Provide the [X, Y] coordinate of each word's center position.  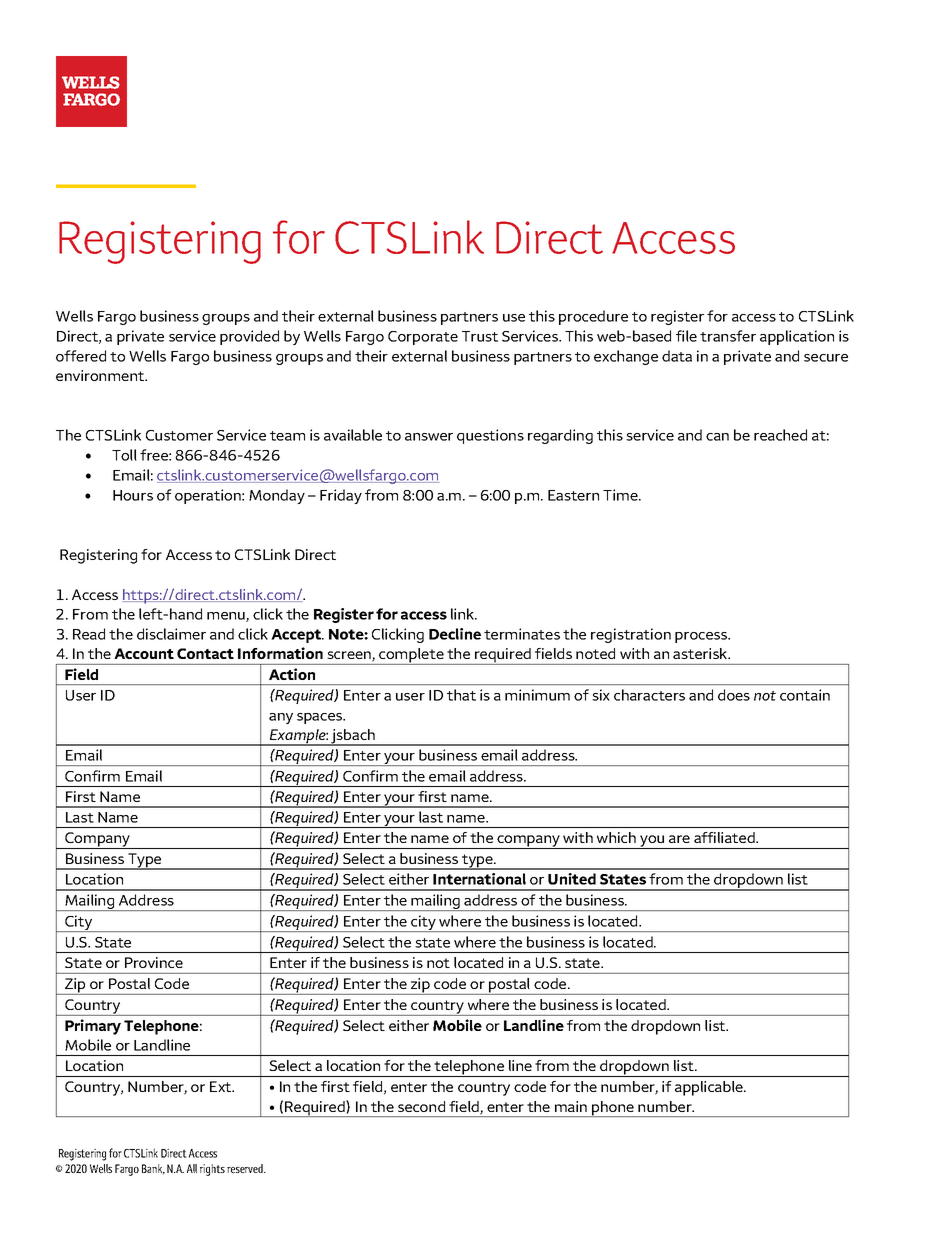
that [461, 695]
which [616, 837]
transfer [728, 336]
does [734, 695]
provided [249, 337]
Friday [341, 496]
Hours [133, 495]
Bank [153, 1169]
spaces [321, 718]
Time [621, 495]
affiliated [725, 837]
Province [154, 962]
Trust [480, 336]
